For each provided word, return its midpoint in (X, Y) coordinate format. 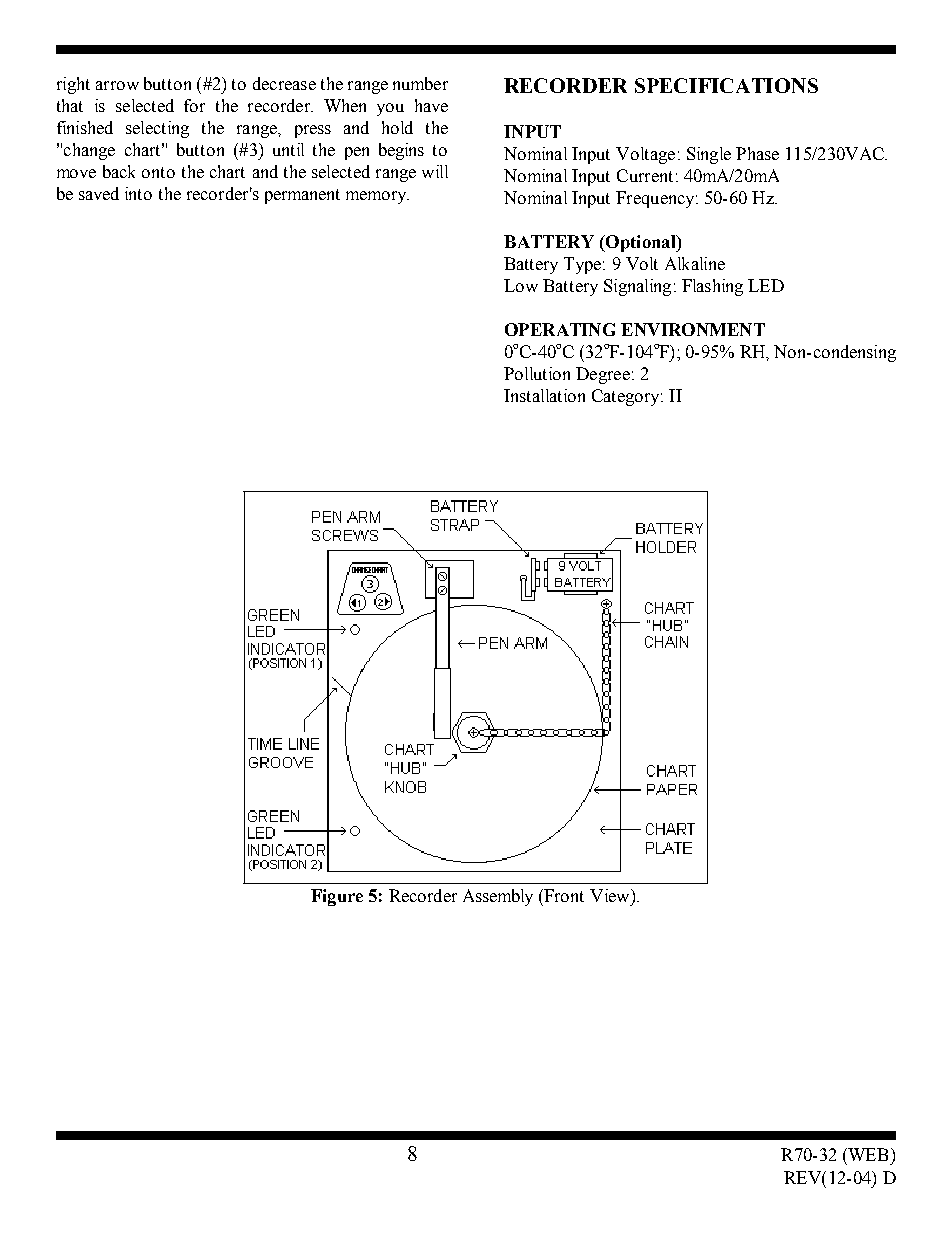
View (611, 895)
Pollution (537, 373)
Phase (757, 153)
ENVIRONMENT (693, 329)
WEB (867, 1154)
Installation (544, 395)
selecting (157, 129)
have (431, 105)
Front (564, 895)
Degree (603, 375)
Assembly (498, 897)
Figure (337, 897)
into (138, 193)
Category (627, 397)
